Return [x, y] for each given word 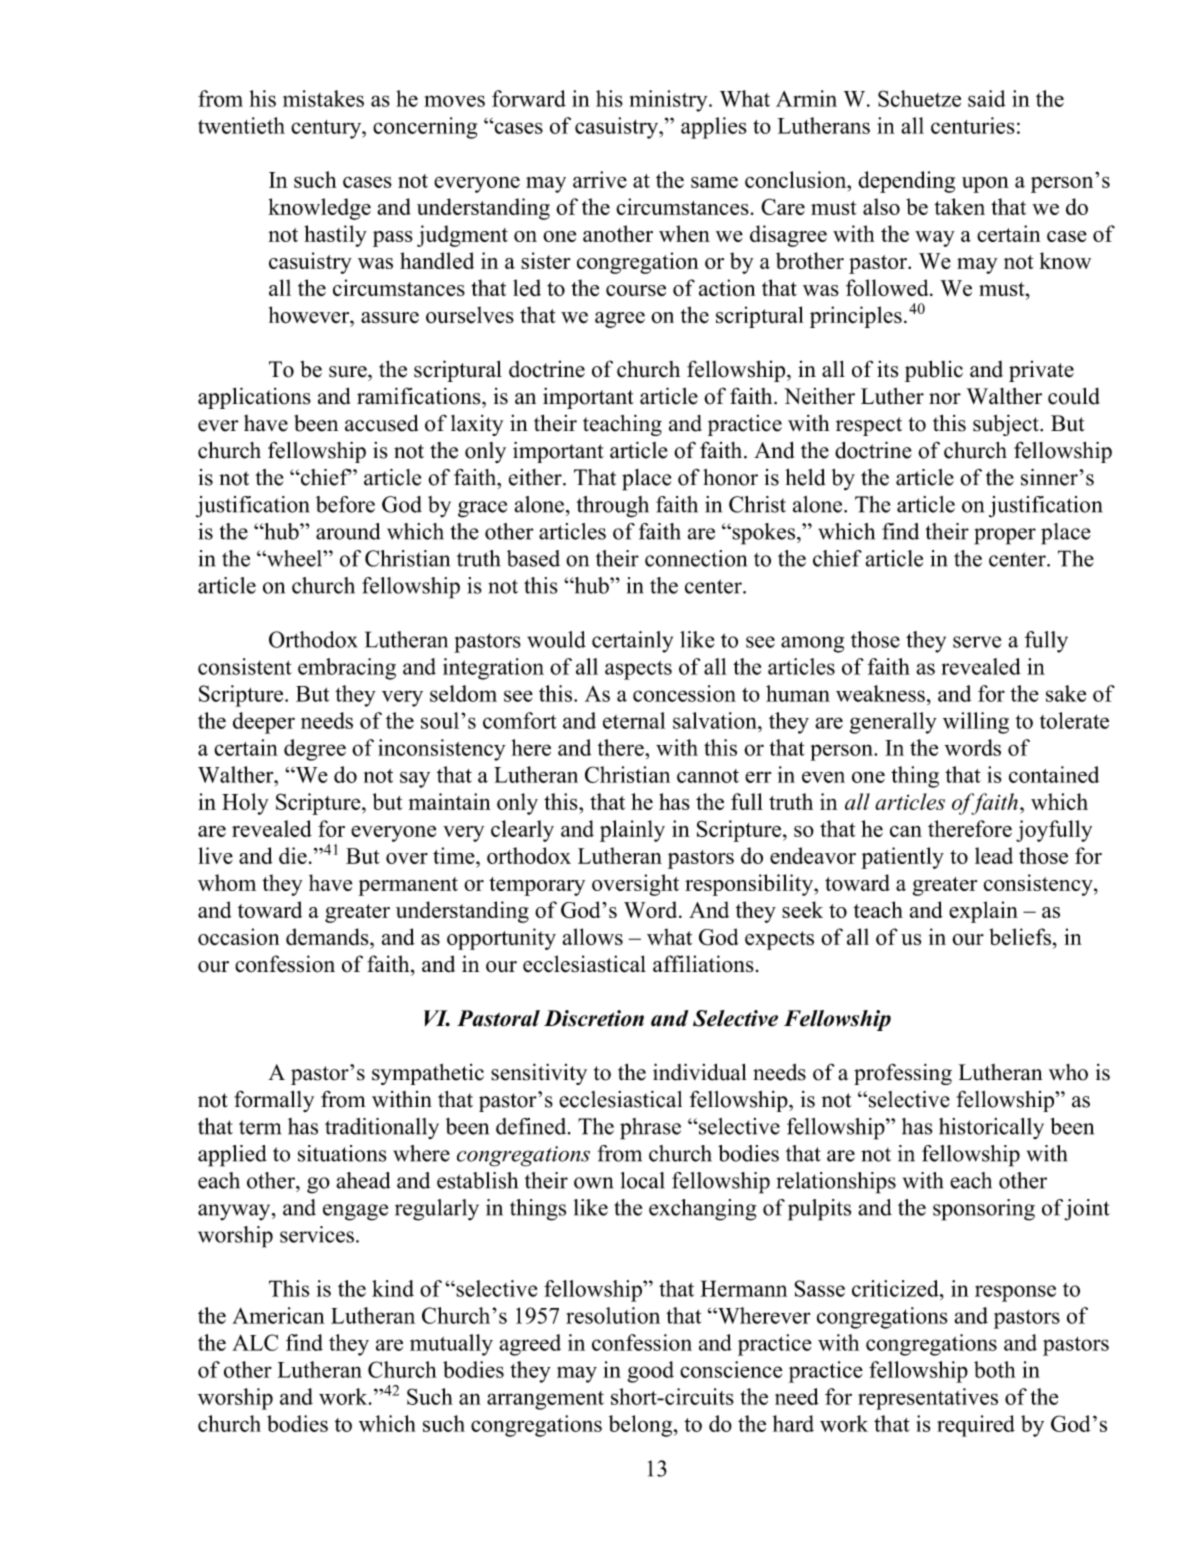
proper [1005, 536]
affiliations [703, 964]
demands [328, 937]
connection [696, 558]
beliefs [1020, 937]
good [650, 1372]
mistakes [323, 98]
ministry [669, 101]
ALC [255, 1342]
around [348, 531]
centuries [973, 125]
